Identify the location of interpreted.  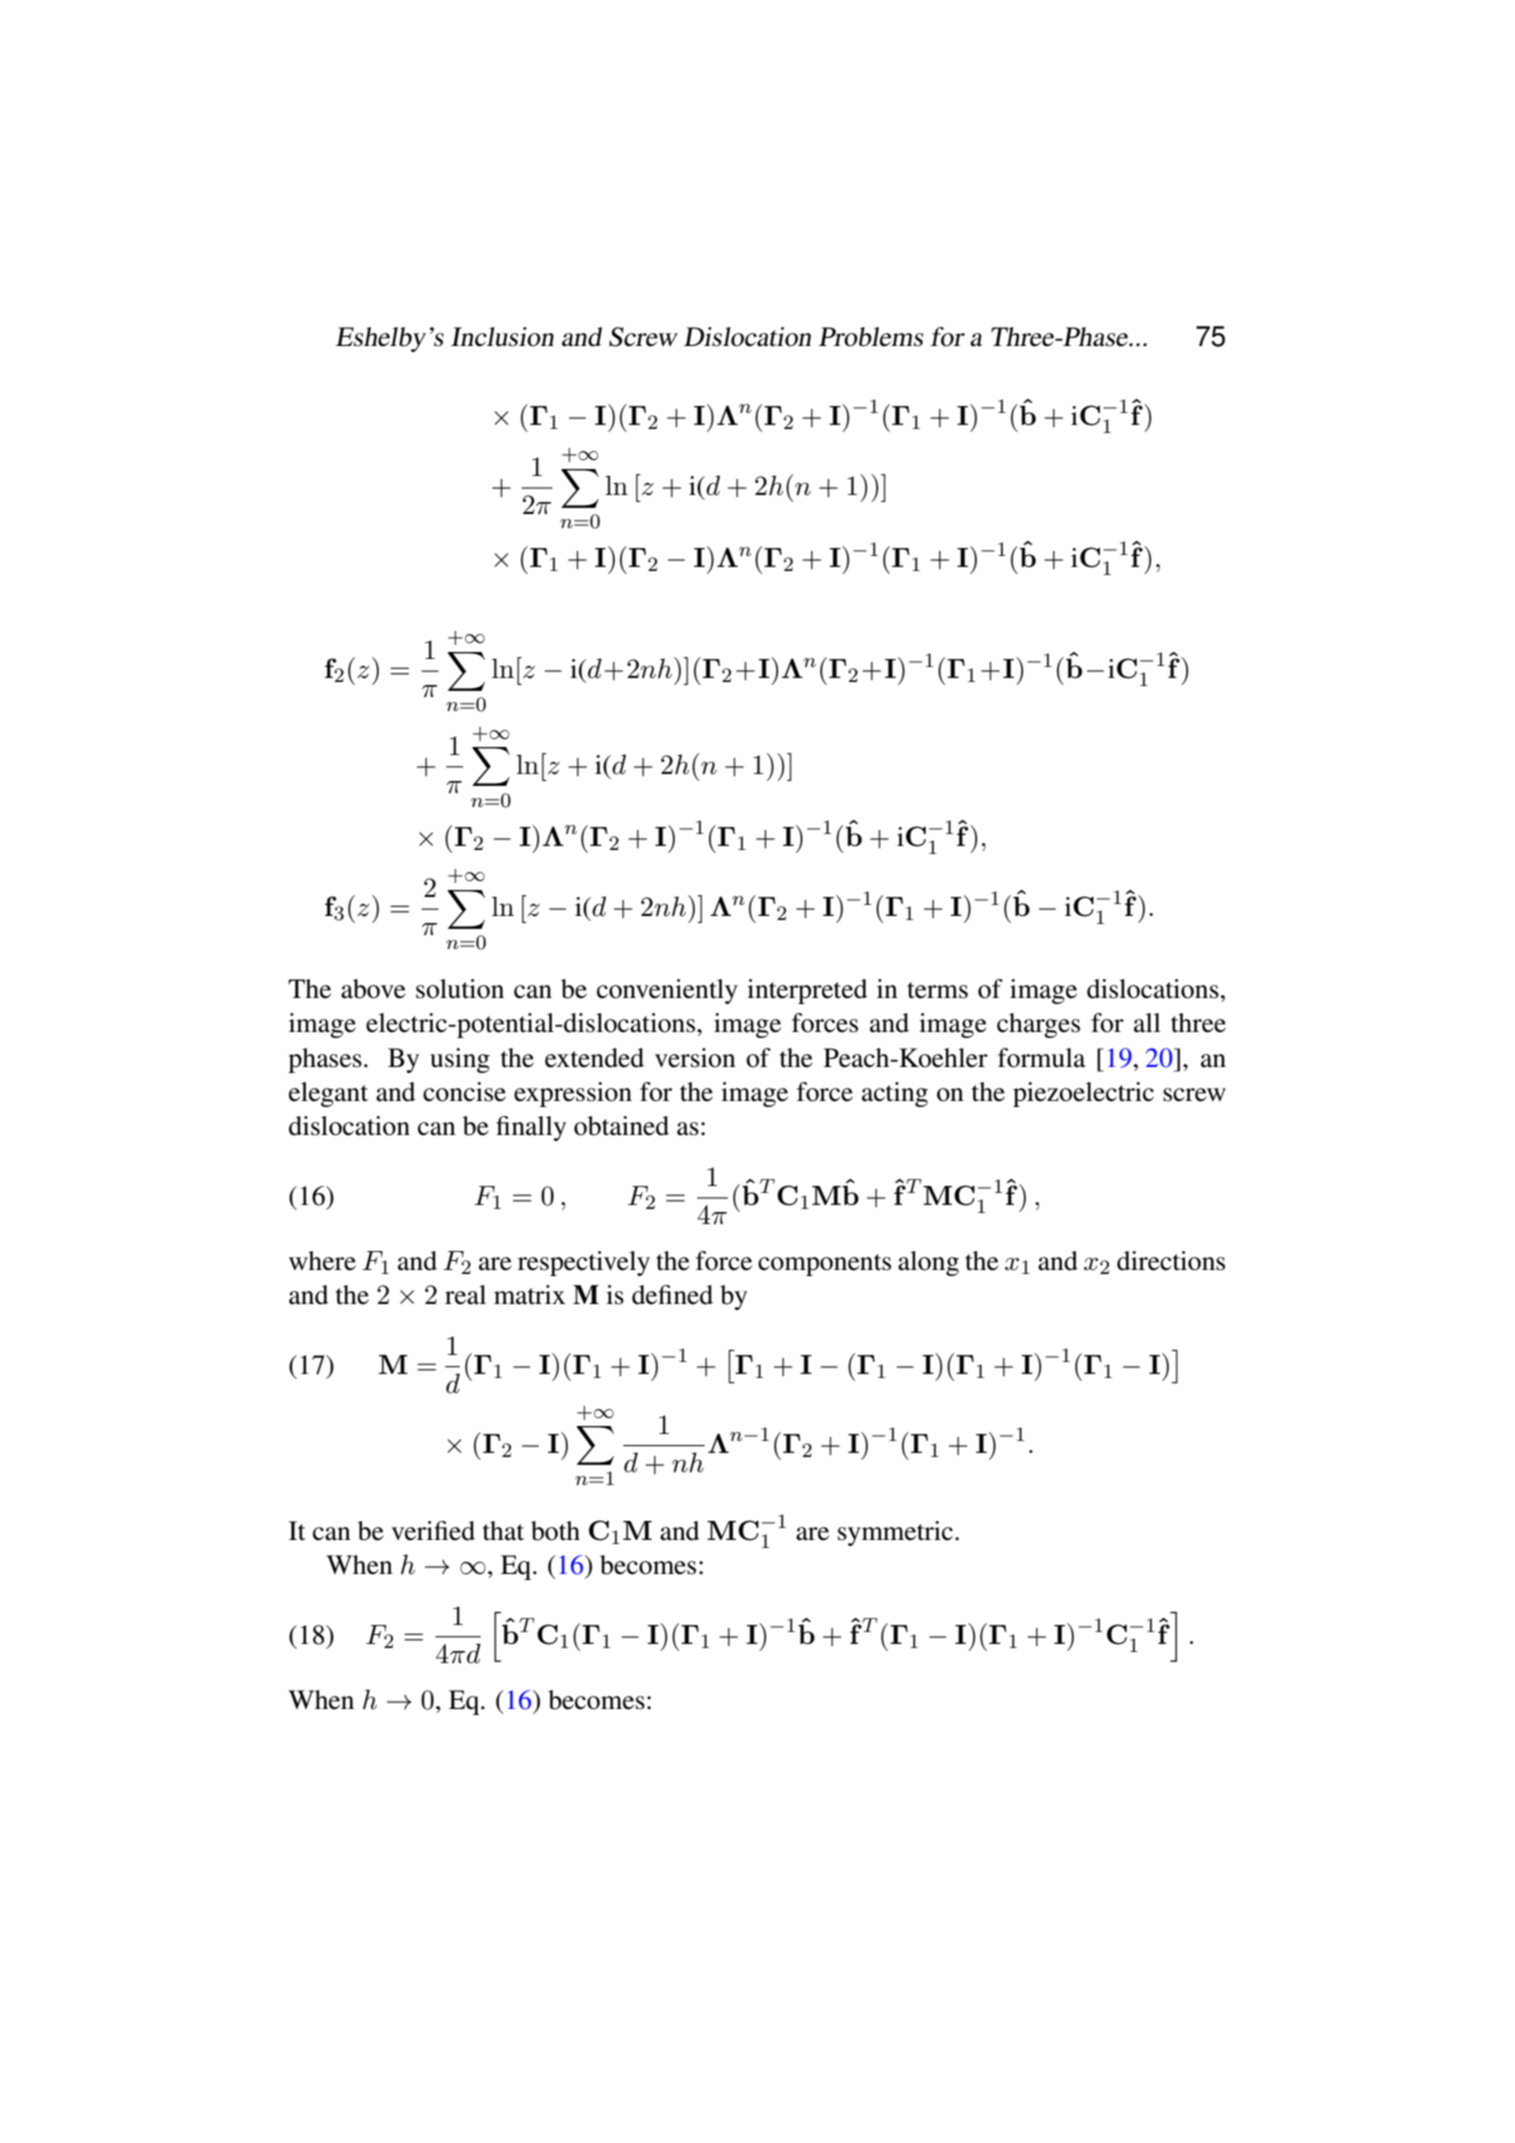
(807, 991).
